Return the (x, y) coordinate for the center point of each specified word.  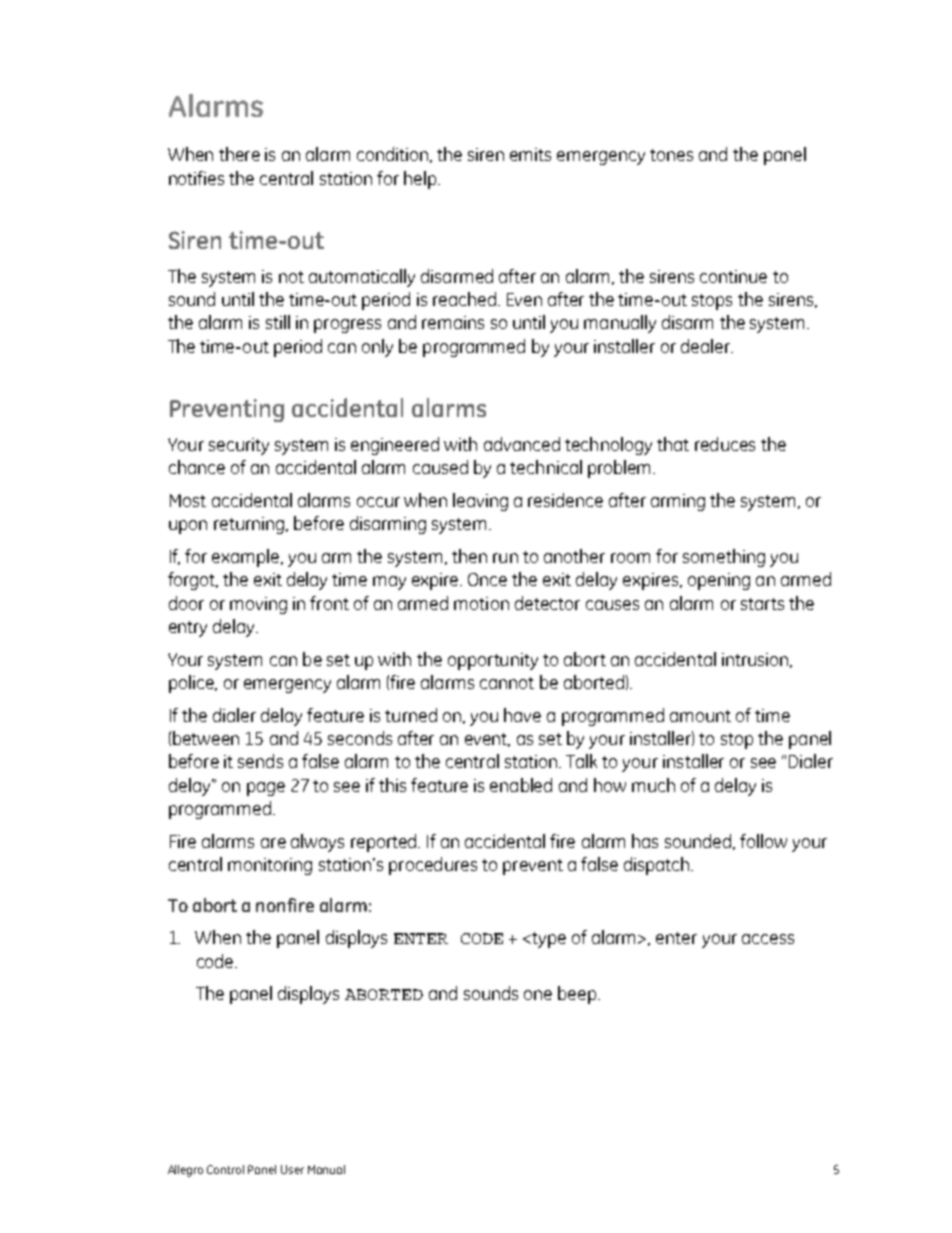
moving (258, 605)
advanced (522, 444)
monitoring (270, 866)
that (673, 444)
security (239, 446)
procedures (433, 866)
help (421, 180)
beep (578, 995)
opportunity (493, 661)
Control (225, 1169)
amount (700, 716)
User (292, 1169)
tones (671, 155)
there (239, 154)
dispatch (658, 866)
